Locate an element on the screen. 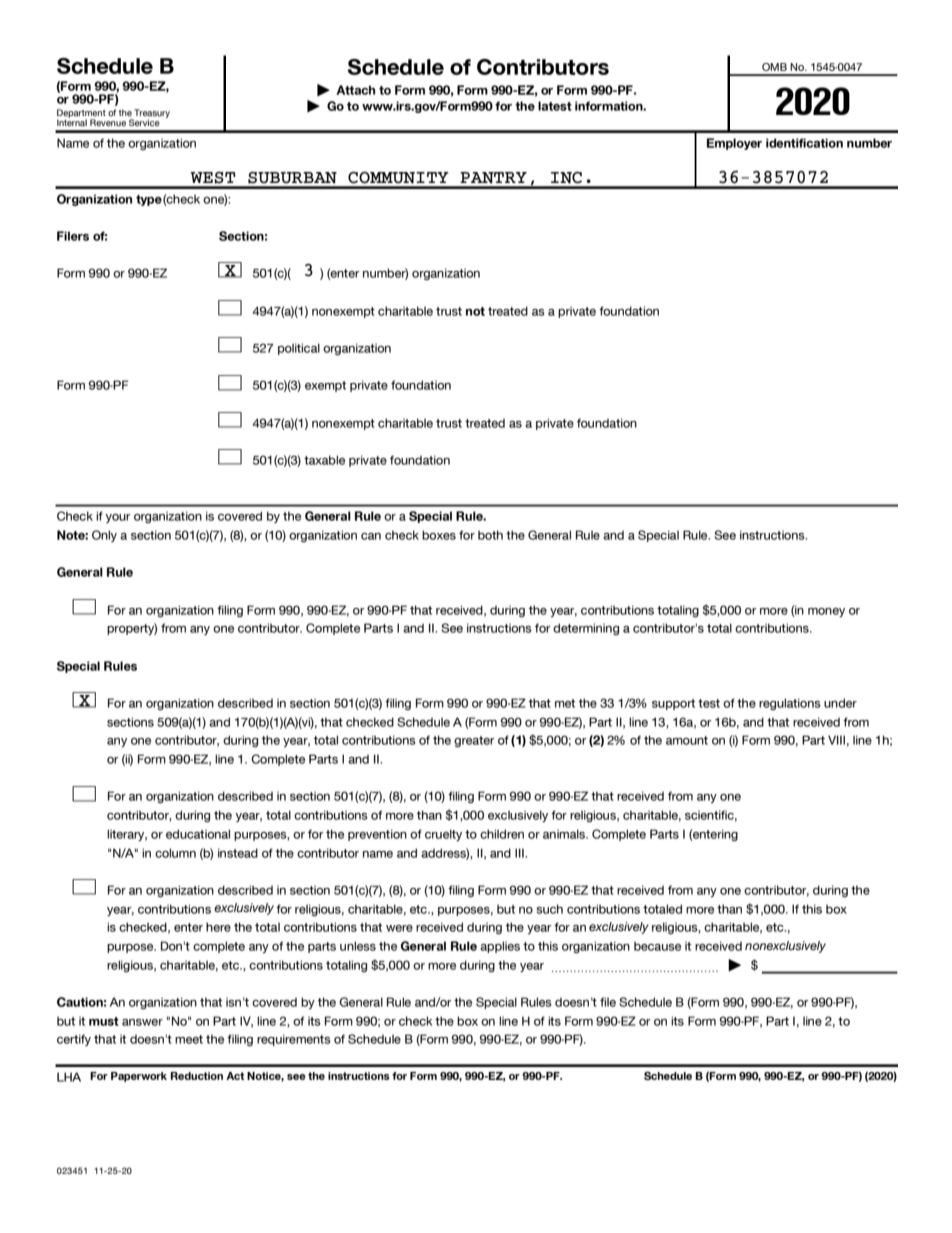 Image resolution: width=952 pixels, height=1233 pixels. OMB is located at coordinates (774, 67).
